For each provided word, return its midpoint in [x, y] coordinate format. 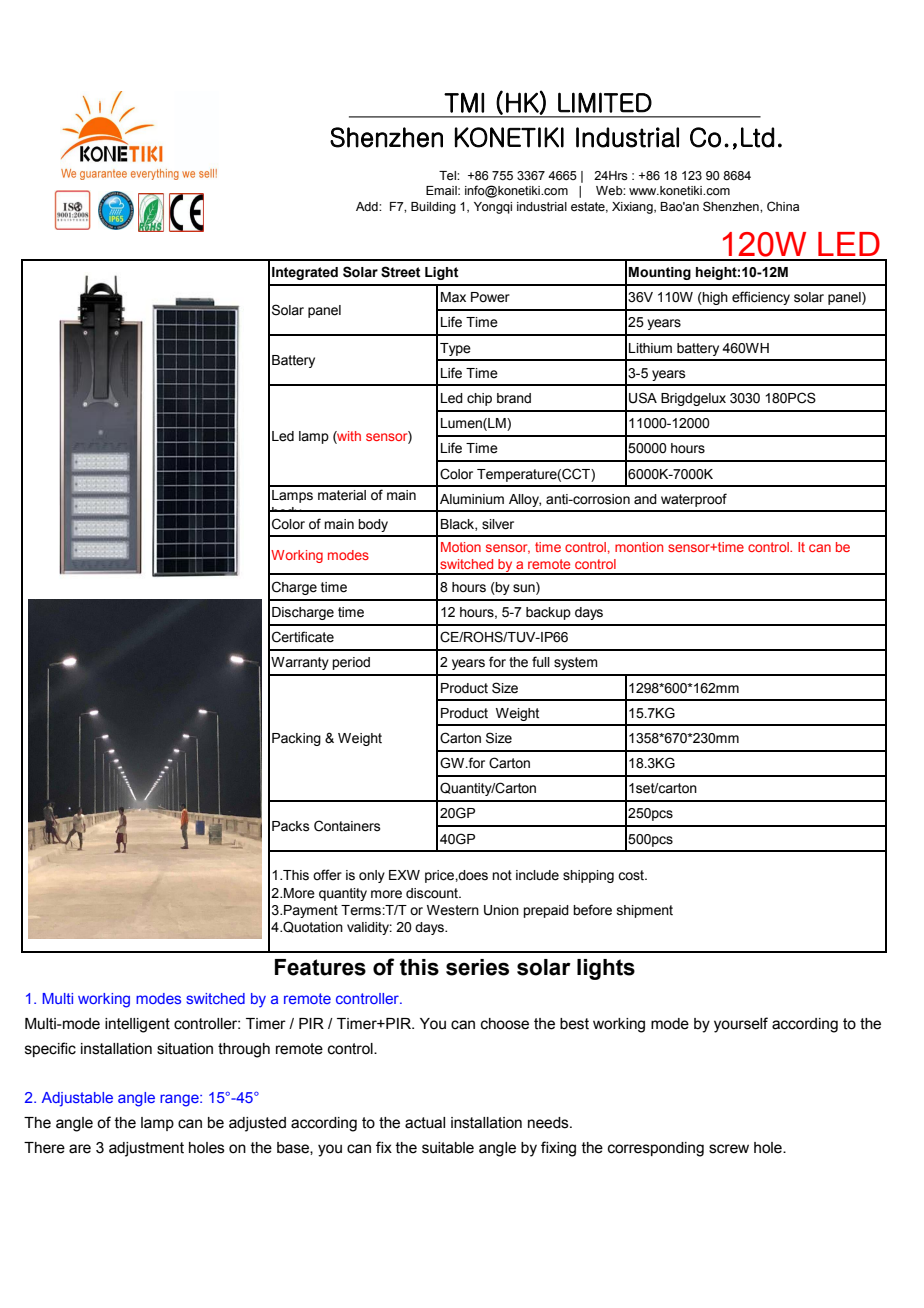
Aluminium [472, 499]
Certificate [303, 637]
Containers [347, 826]
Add [368, 206]
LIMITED [605, 102]
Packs [291, 826]
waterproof [694, 500]
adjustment [146, 1149]
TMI [464, 102]
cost [632, 875]
